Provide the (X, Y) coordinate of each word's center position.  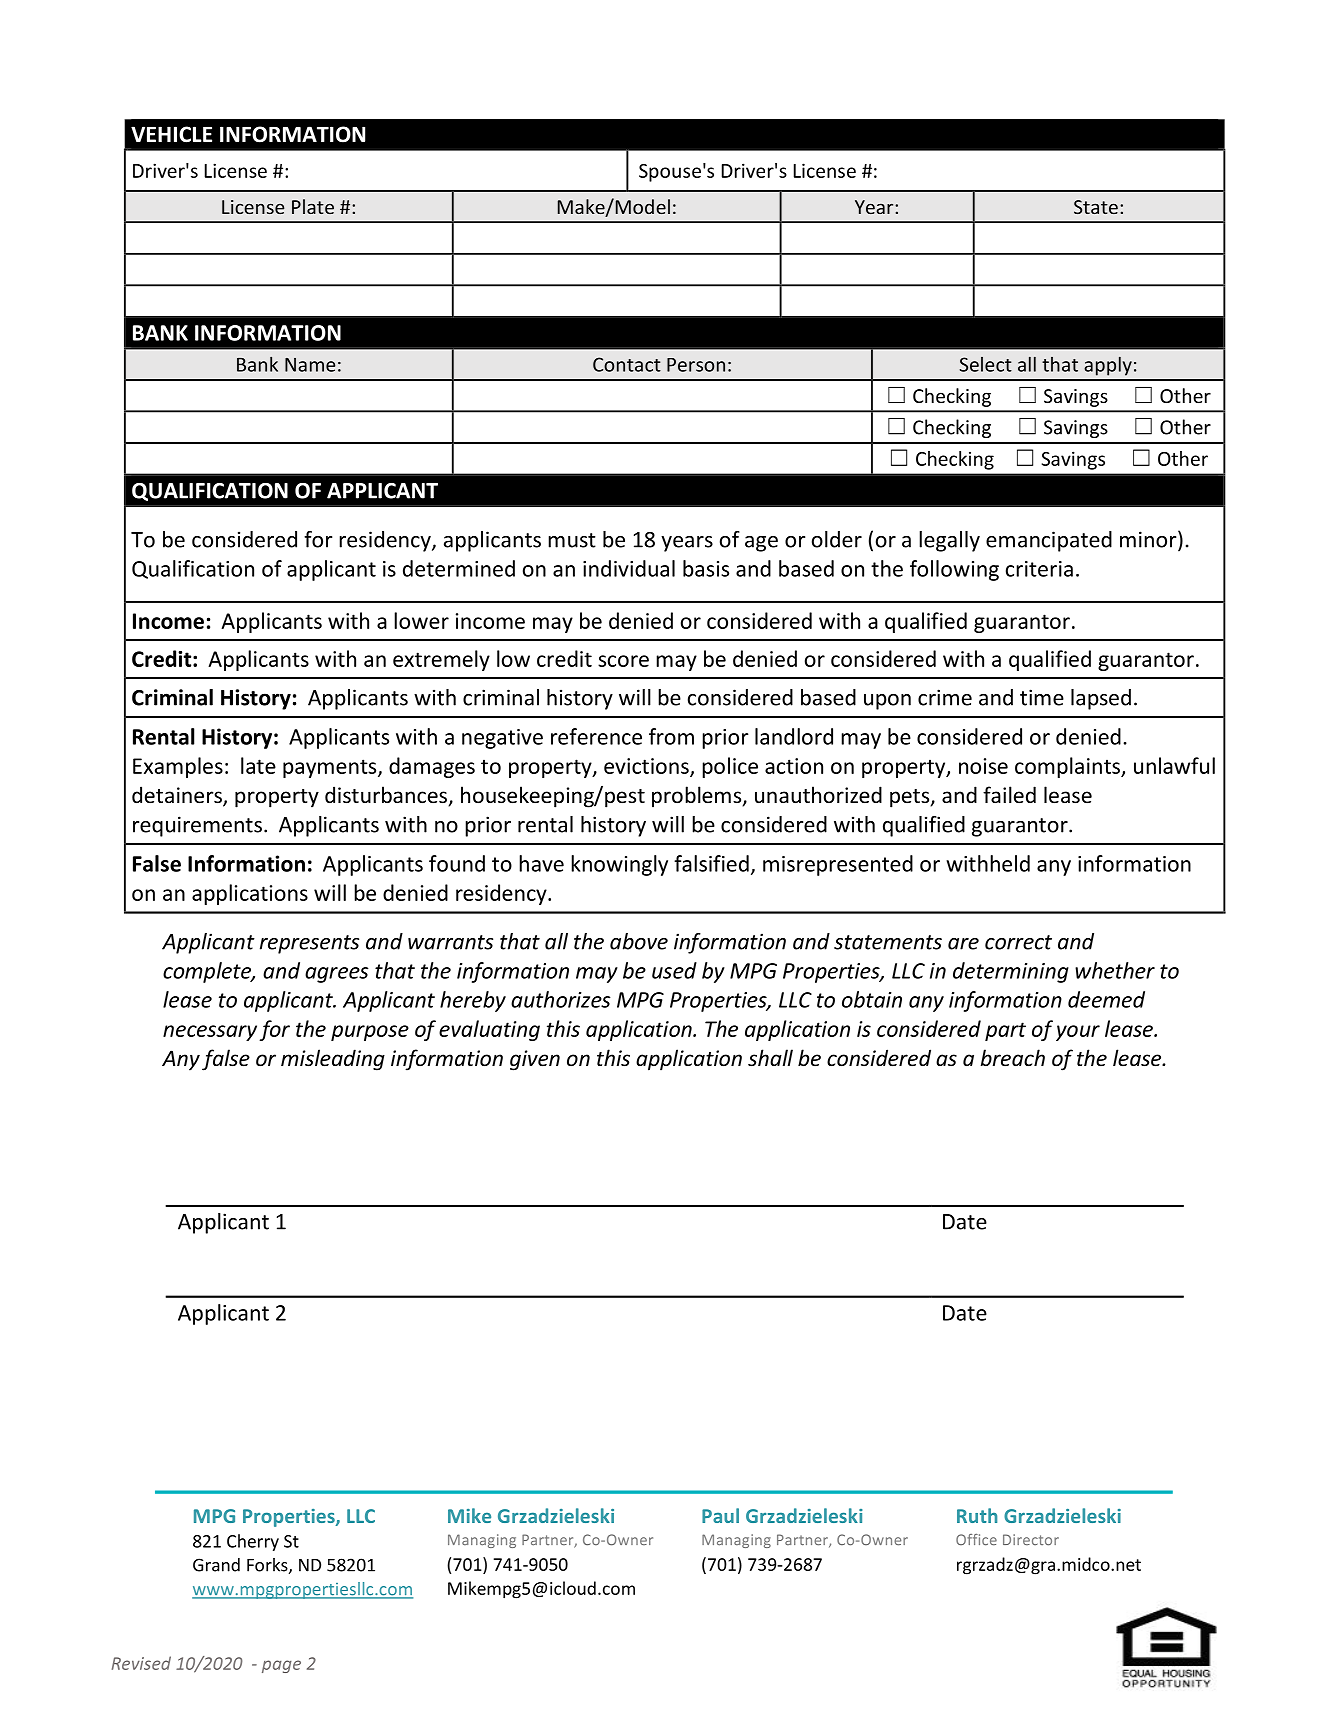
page (281, 1666)
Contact (627, 364)
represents (309, 944)
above (639, 941)
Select (986, 364)
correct (1018, 942)
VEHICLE (171, 134)
